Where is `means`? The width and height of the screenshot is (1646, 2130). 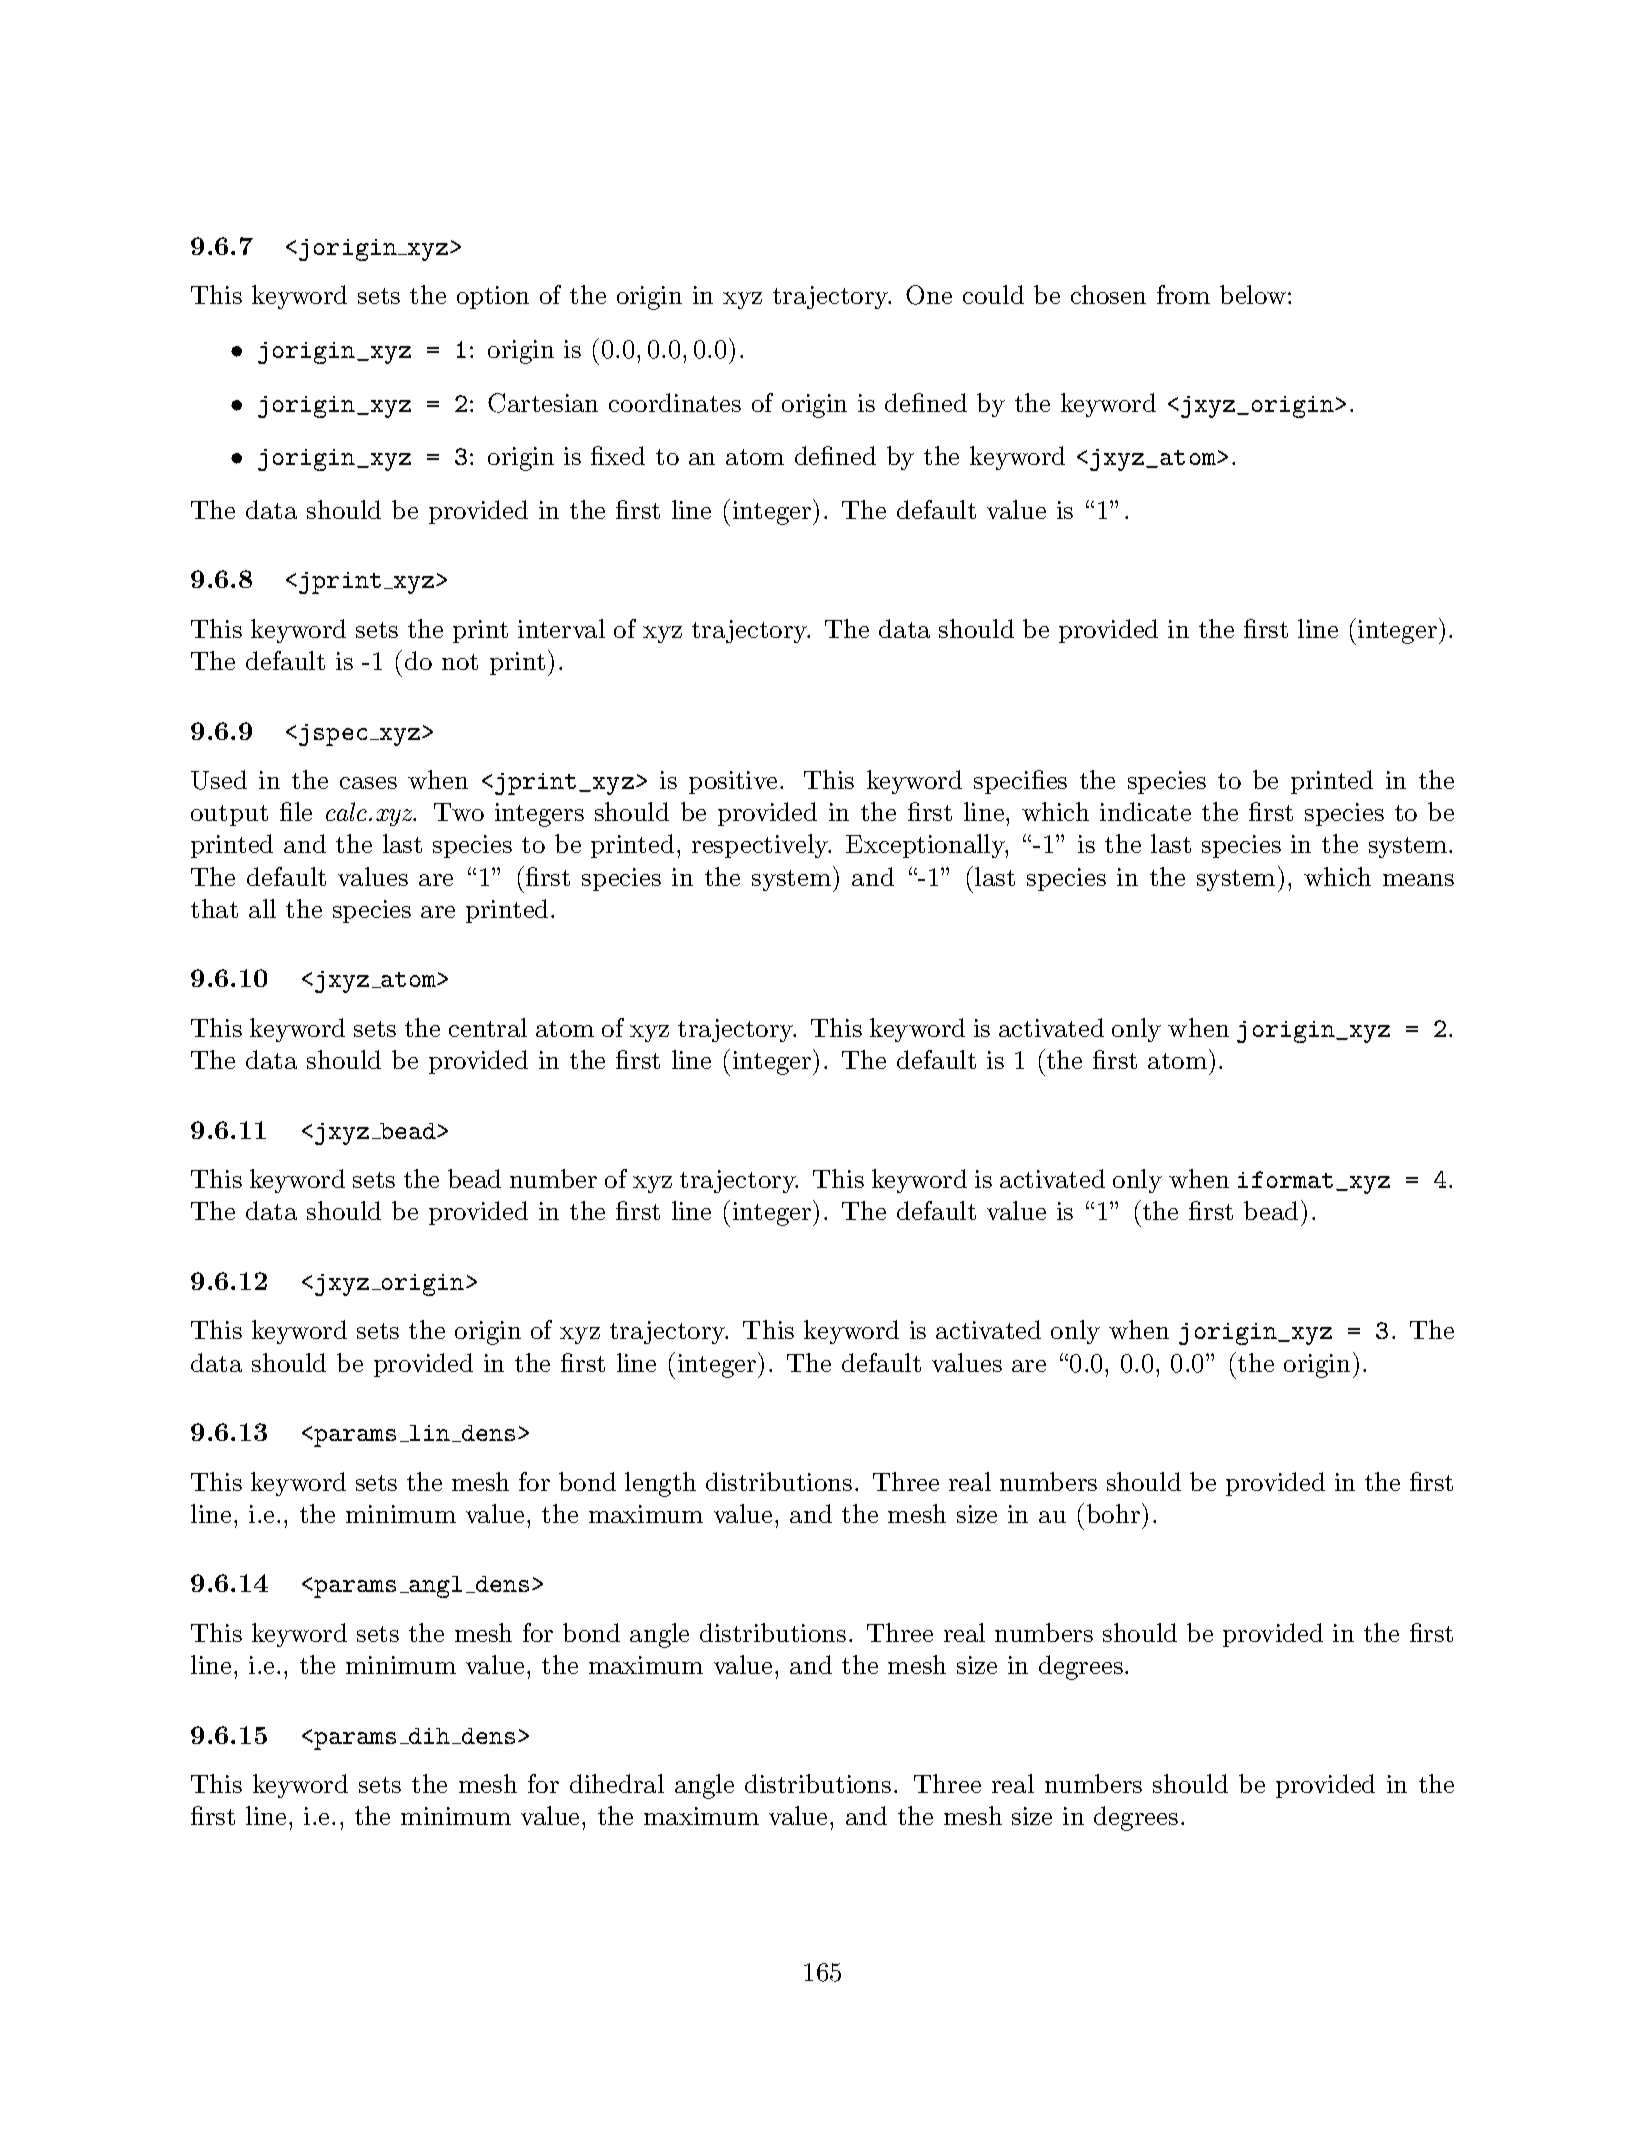 means is located at coordinates (1418, 880).
